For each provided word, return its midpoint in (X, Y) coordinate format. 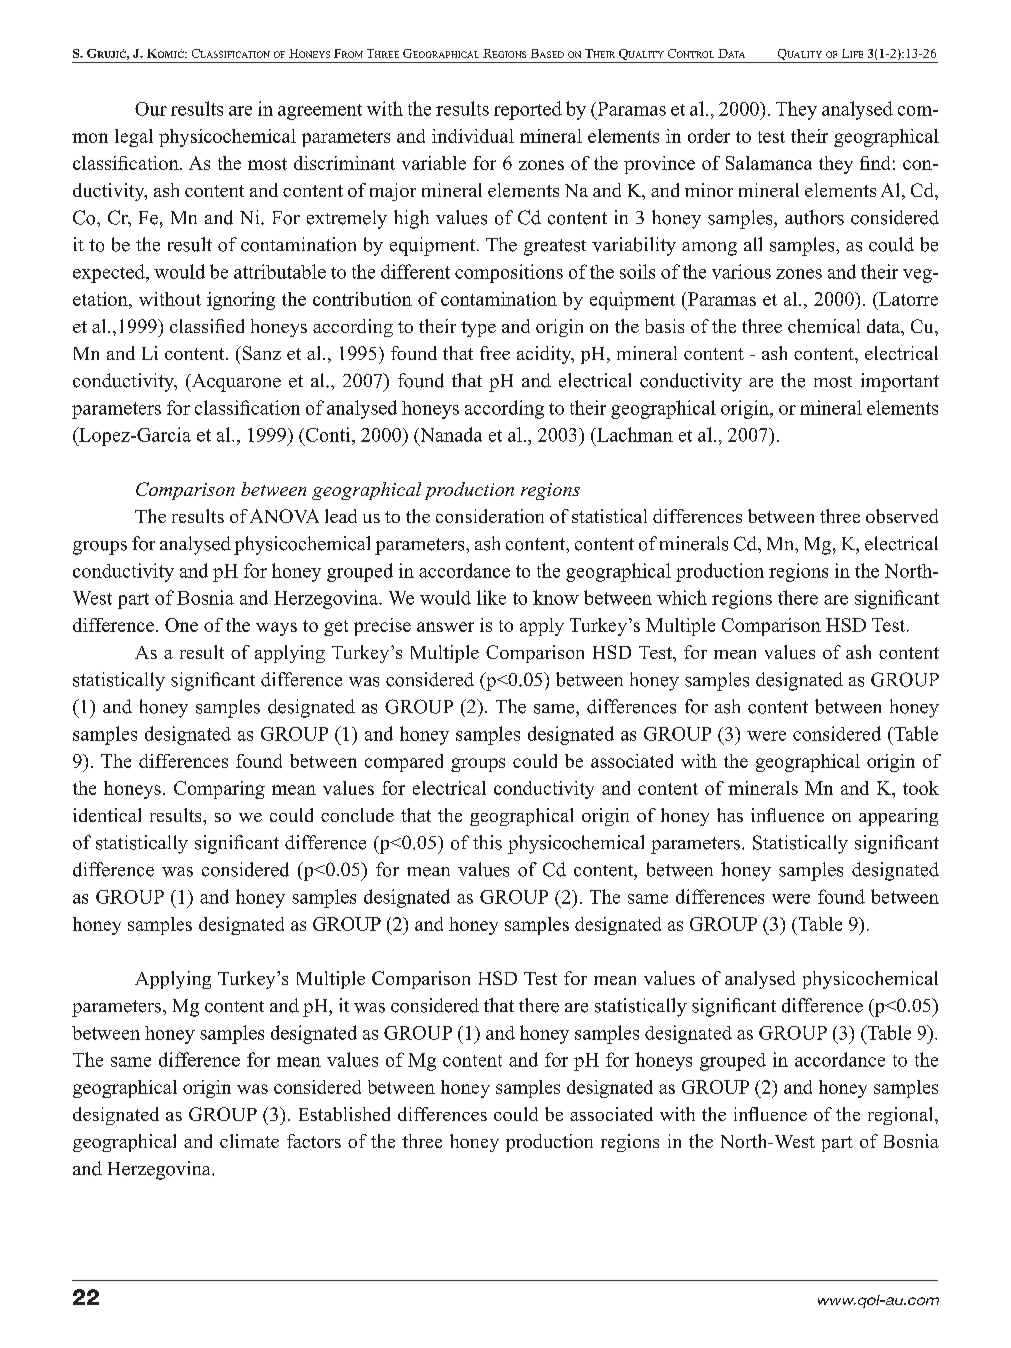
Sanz (260, 353)
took (921, 788)
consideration (490, 516)
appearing (898, 817)
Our (151, 109)
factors (314, 1141)
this (487, 842)
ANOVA (284, 516)
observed (902, 516)
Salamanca (769, 163)
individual (473, 136)
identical (107, 815)
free (495, 353)
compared (404, 763)
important (900, 382)
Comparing (219, 790)
